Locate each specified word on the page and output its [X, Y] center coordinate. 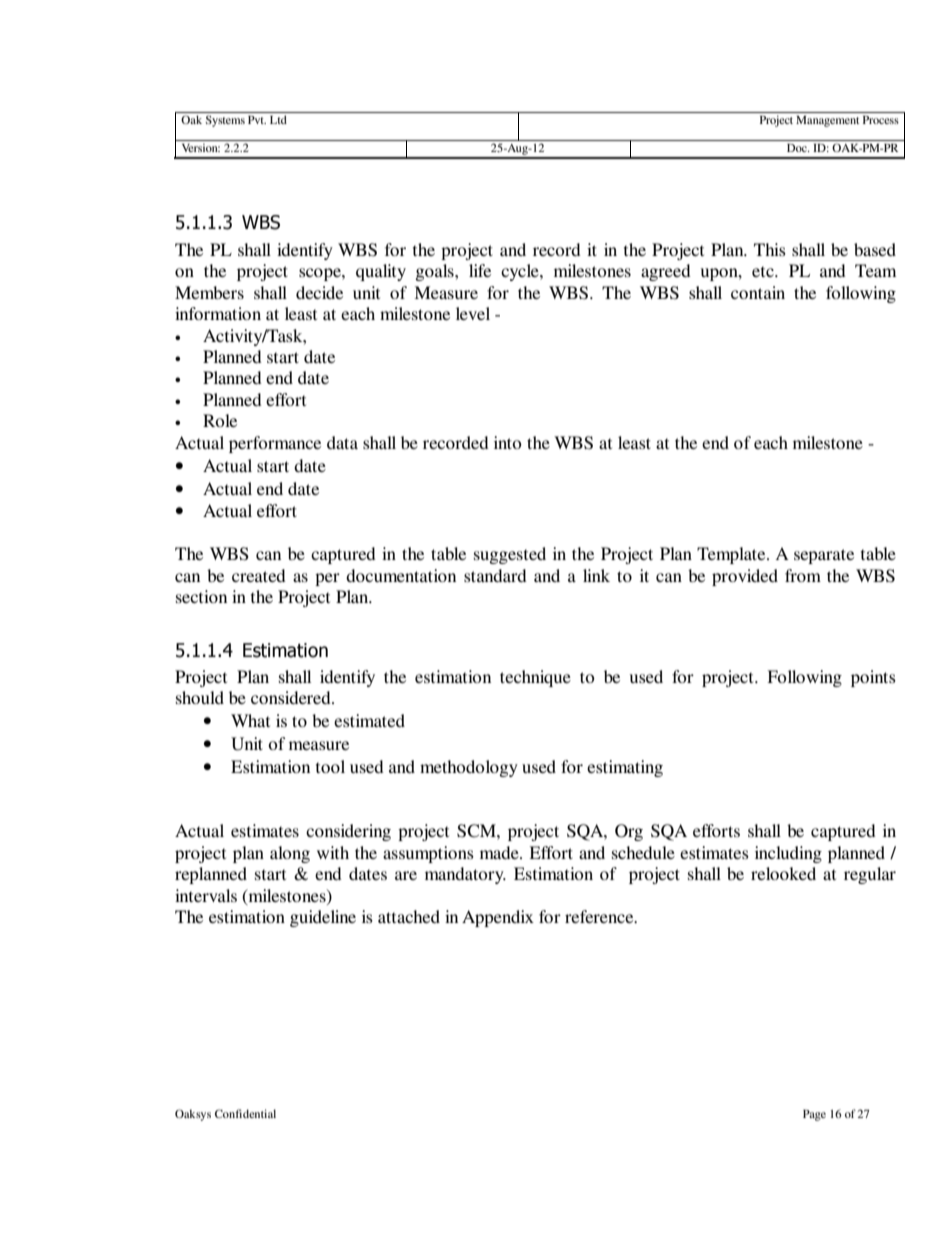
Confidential [245, 1113]
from [803, 575]
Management [827, 121]
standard [495, 575]
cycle [521, 272]
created [259, 575]
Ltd [278, 119]
